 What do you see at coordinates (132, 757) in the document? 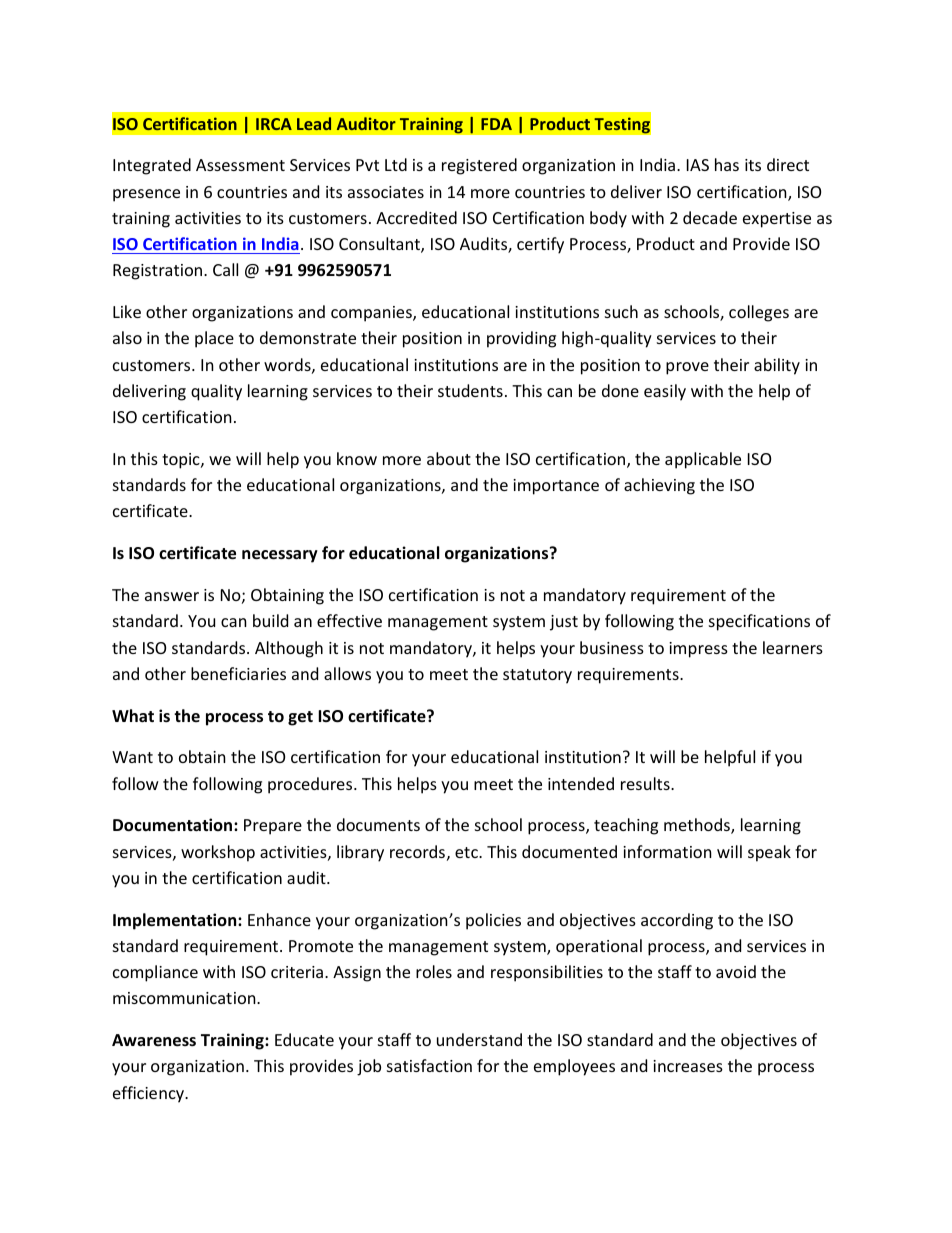
I see `Want` at bounding box center [132, 757].
